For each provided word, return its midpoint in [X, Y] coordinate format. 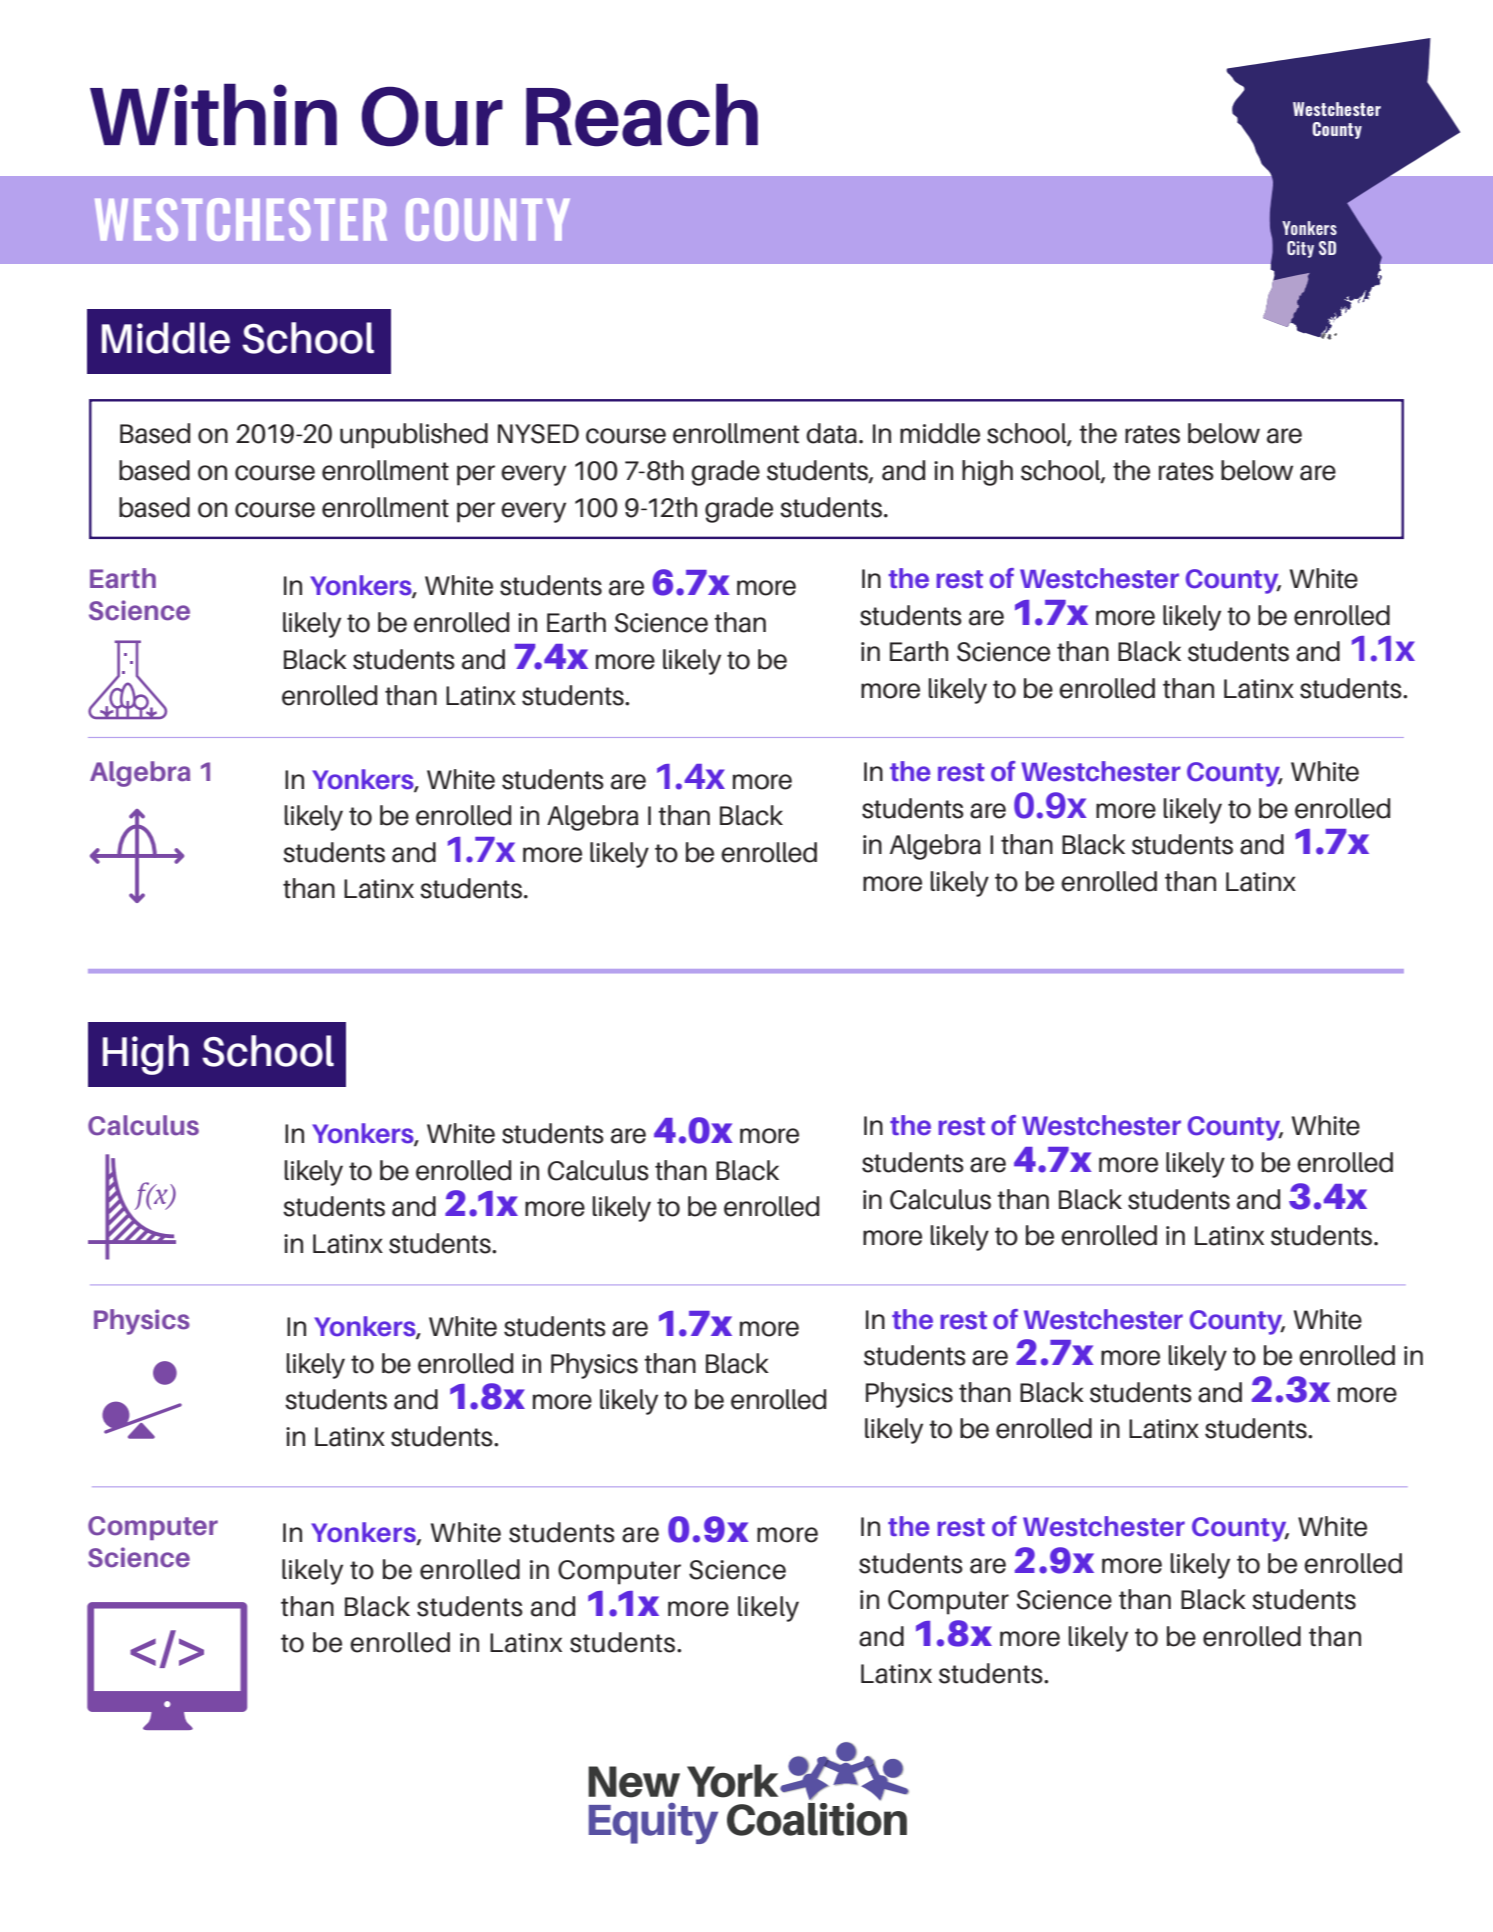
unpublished [414, 436]
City [1300, 249]
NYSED [538, 434]
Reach [642, 115]
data [831, 433]
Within [213, 115]
